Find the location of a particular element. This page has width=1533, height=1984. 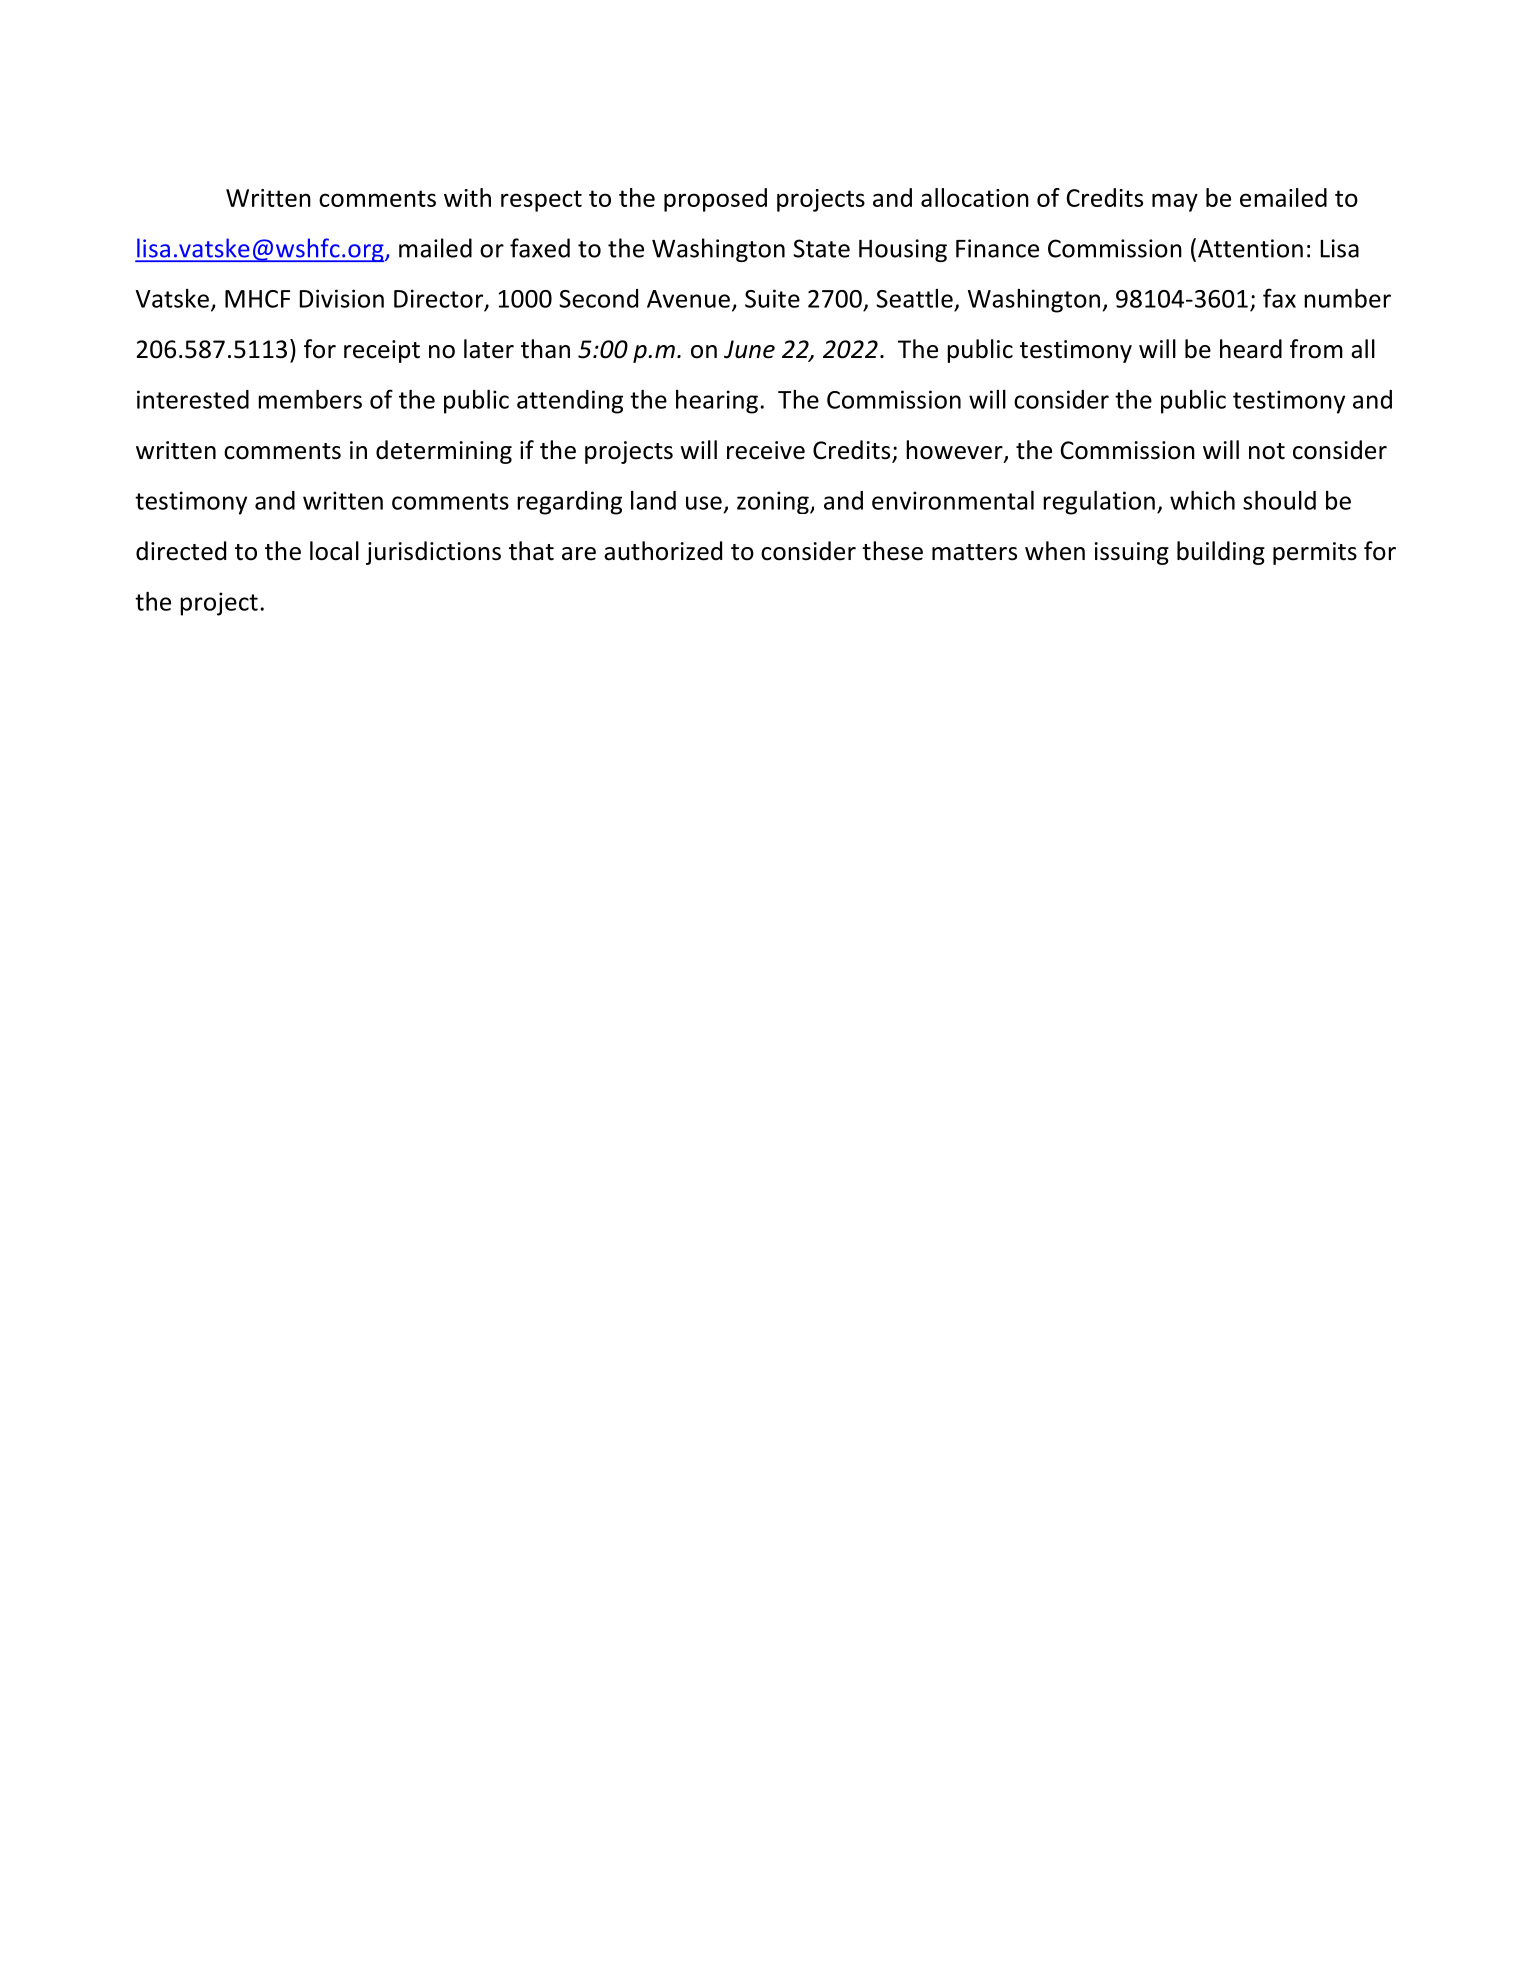

June is located at coordinates (749, 349).
